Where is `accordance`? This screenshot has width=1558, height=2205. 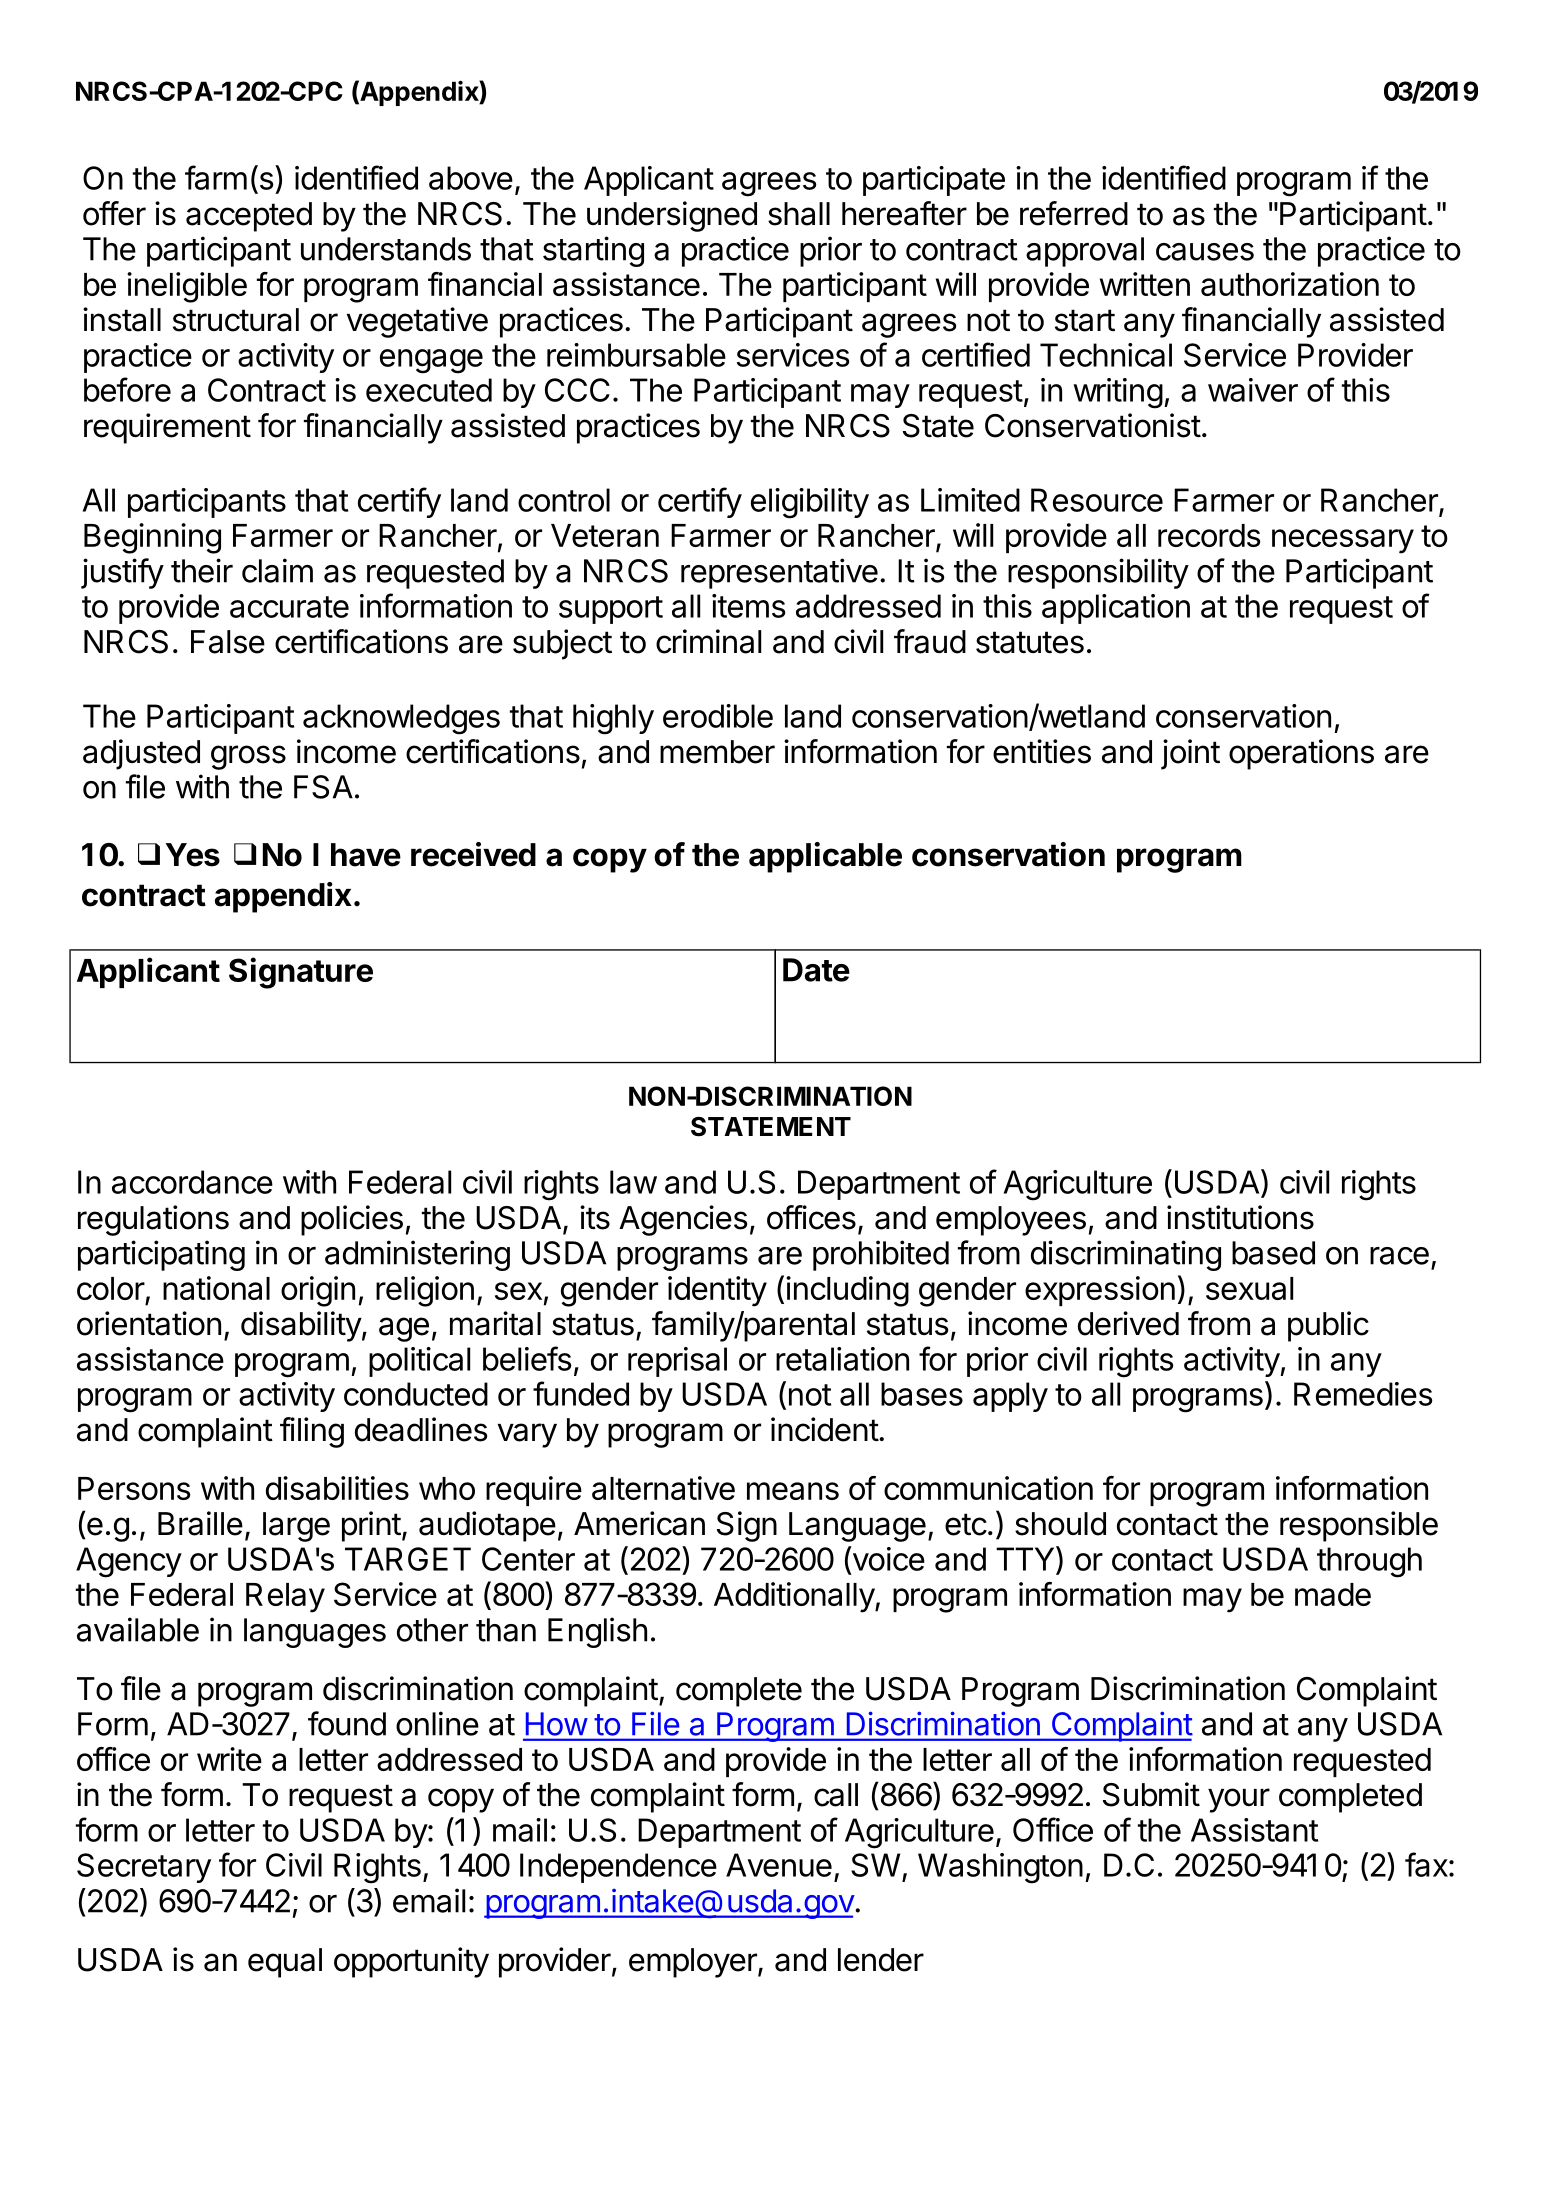
accordance is located at coordinates (192, 1182).
